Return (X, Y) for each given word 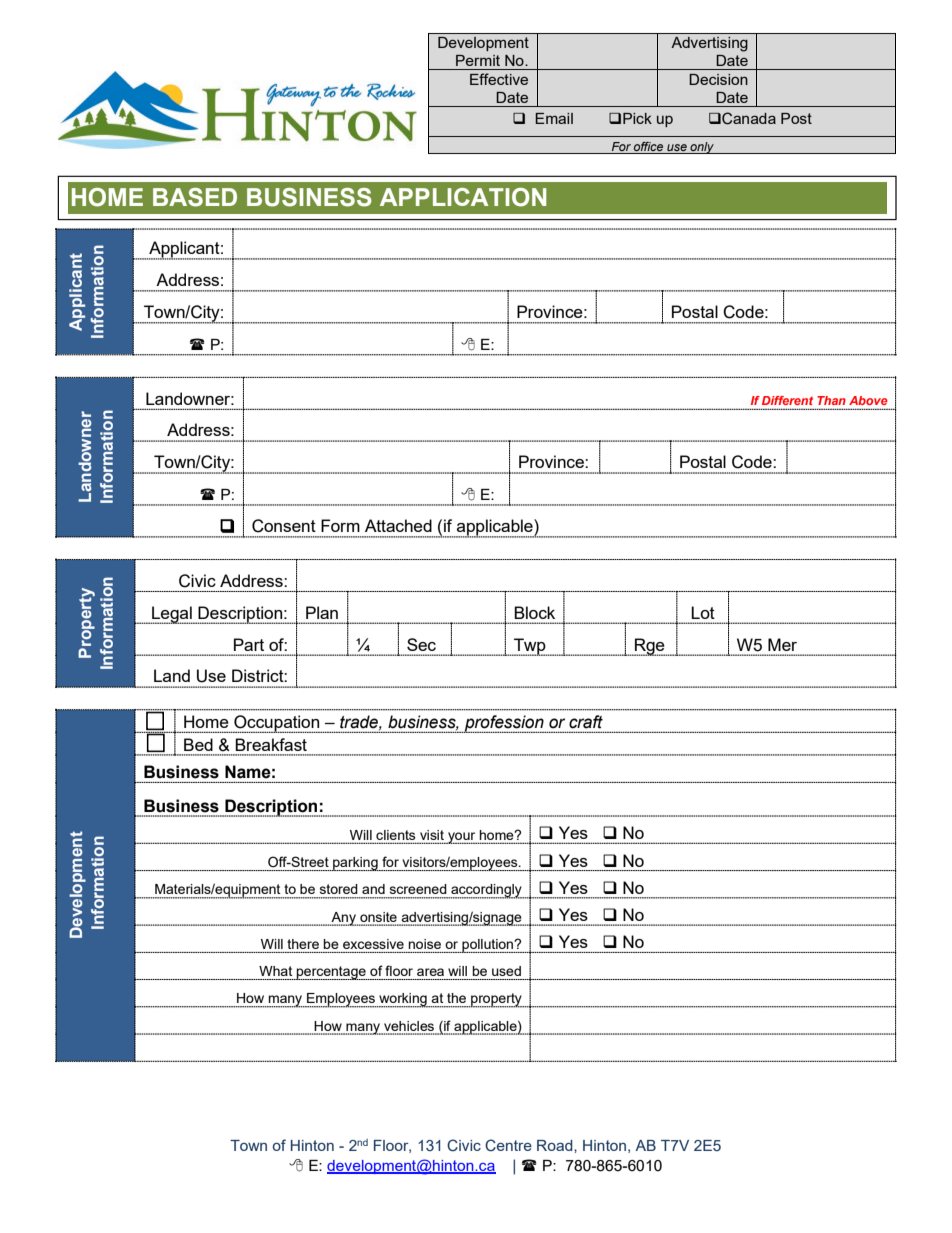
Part (249, 644)
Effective (499, 79)
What (275, 971)
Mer (782, 644)
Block (534, 612)
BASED (195, 197)
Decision (718, 79)
